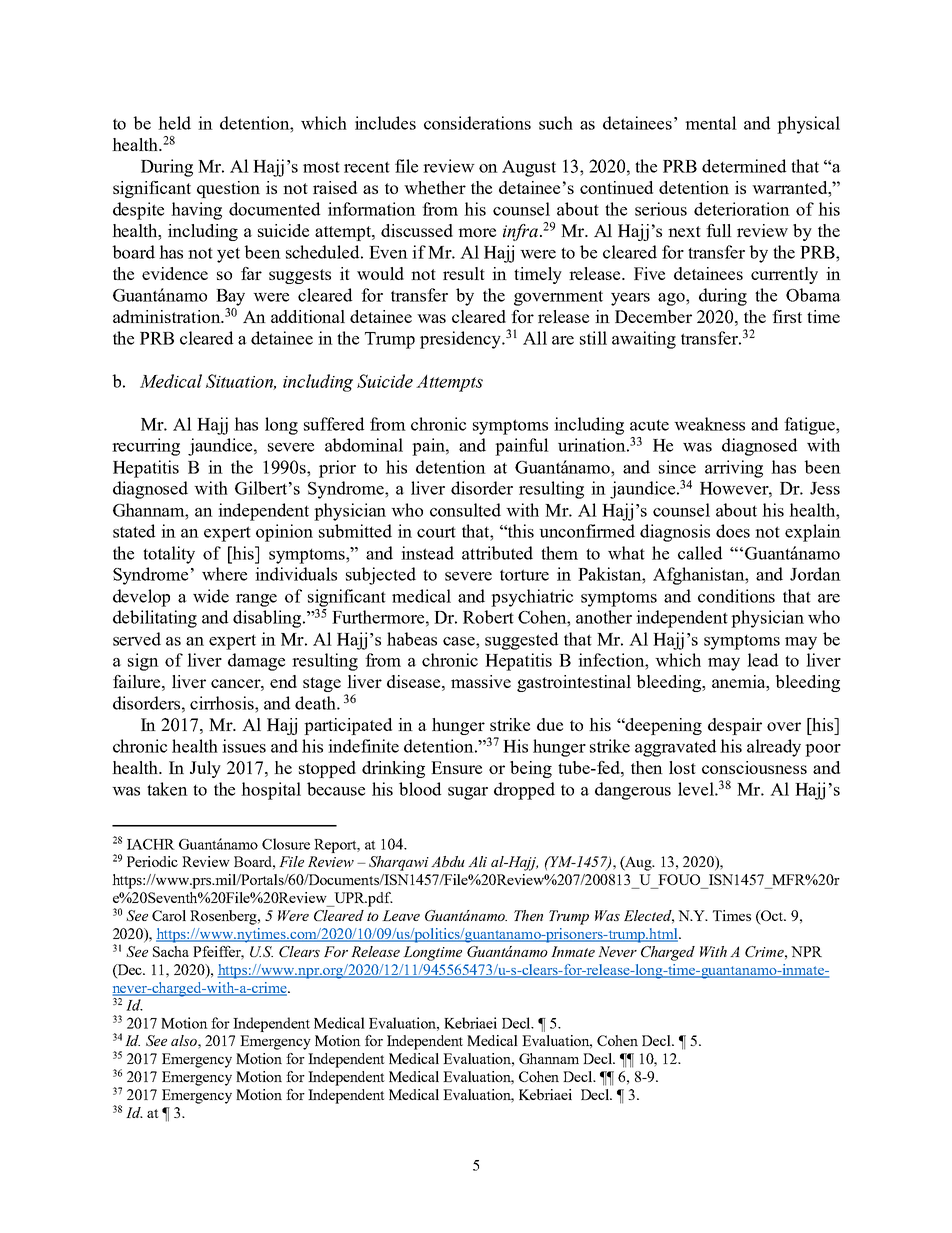 The width and height of the screenshot is (952, 1233). What do you see at coordinates (481, 681) in the screenshot?
I see `massive` at bounding box center [481, 681].
